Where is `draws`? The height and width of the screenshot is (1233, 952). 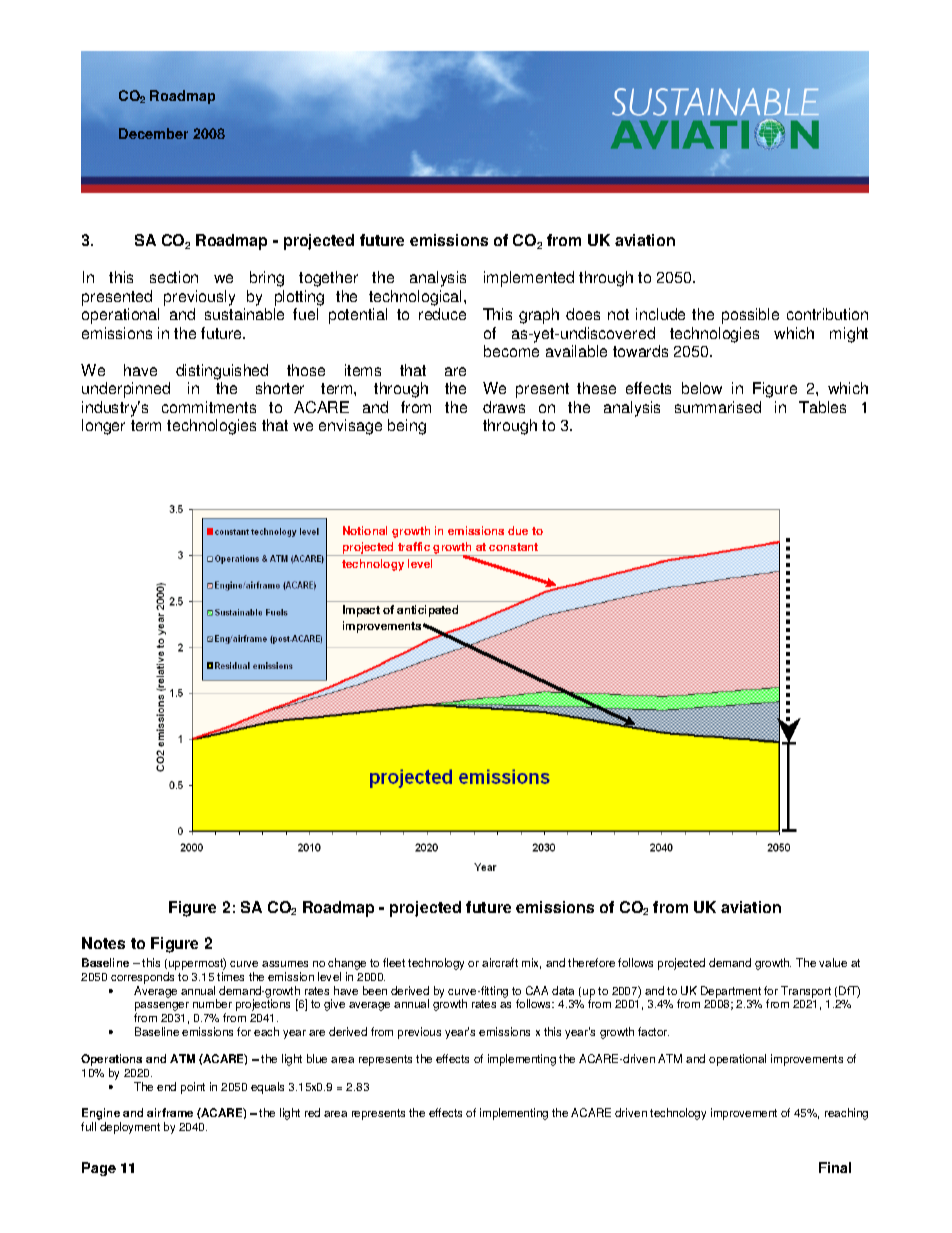 draws is located at coordinates (504, 407).
